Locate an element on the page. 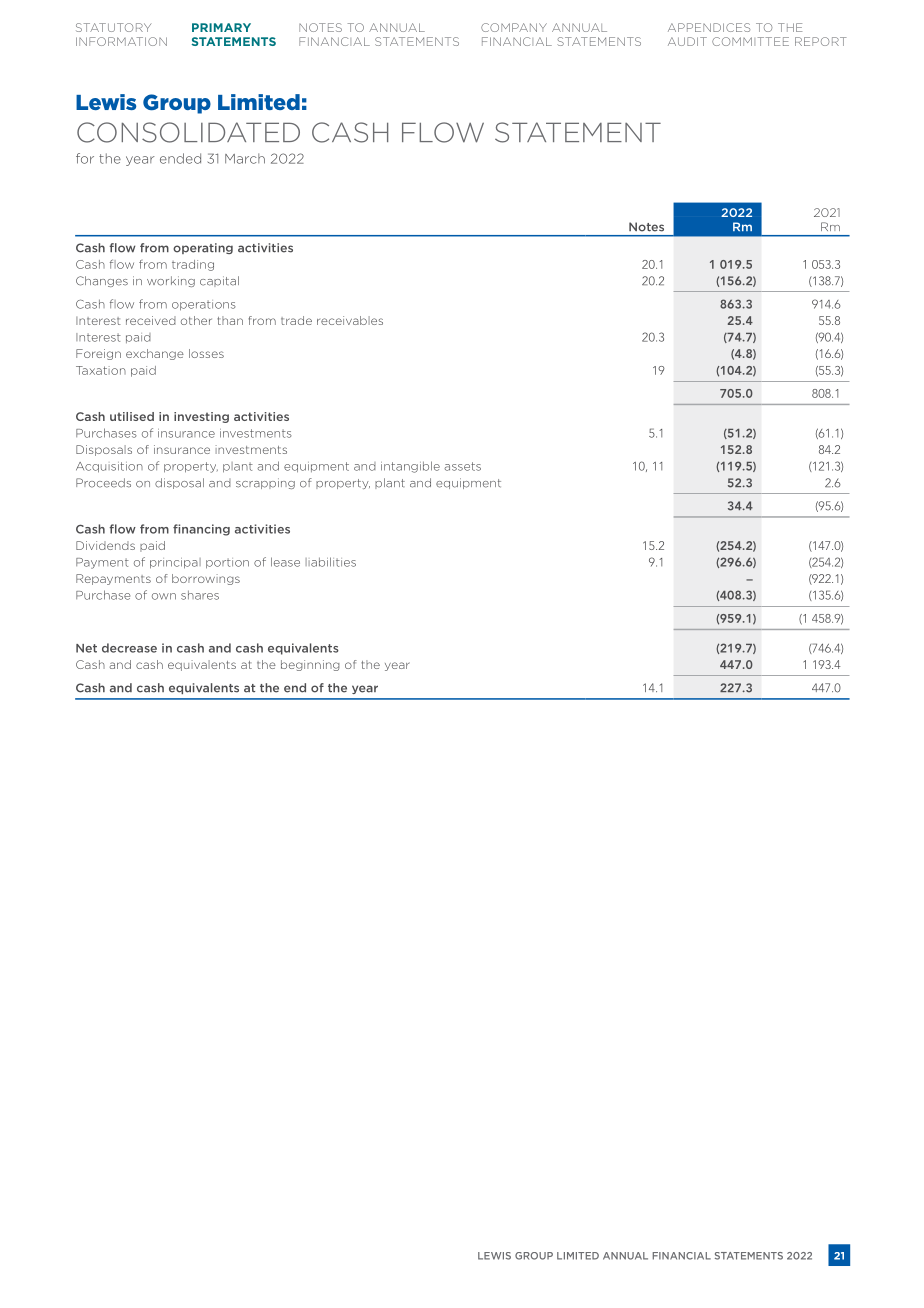 The height and width of the image is (1308, 924). assets is located at coordinates (462, 466).
